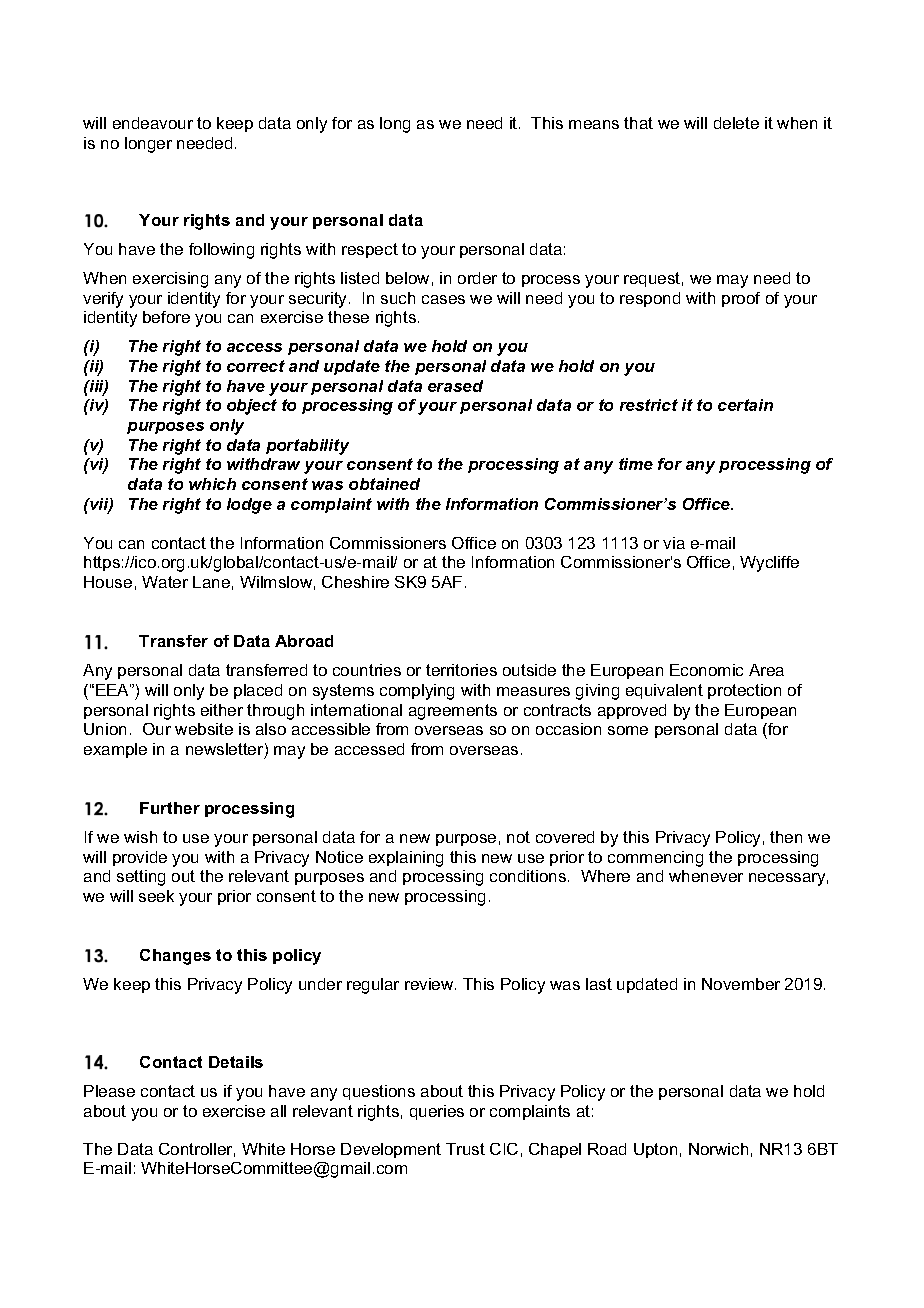 The image size is (924, 1308). Describe the element at coordinates (153, 123) in the page. I see `endeavour` at that location.
